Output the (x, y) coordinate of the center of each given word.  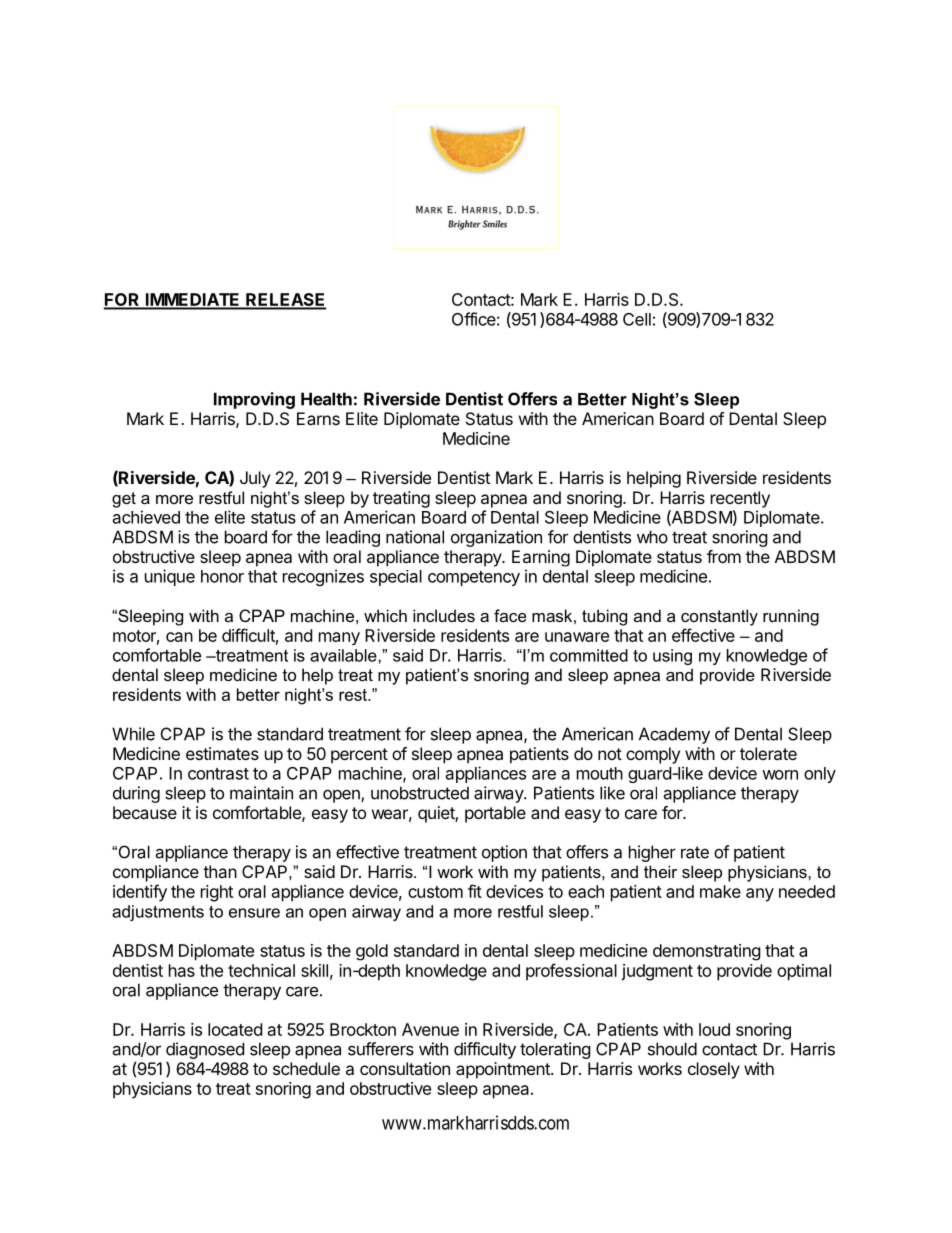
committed (589, 655)
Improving (254, 400)
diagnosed (205, 1052)
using (672, 657)
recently (740, 499)
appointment (504, 1070)
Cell (637, 319)
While (133, 734)
